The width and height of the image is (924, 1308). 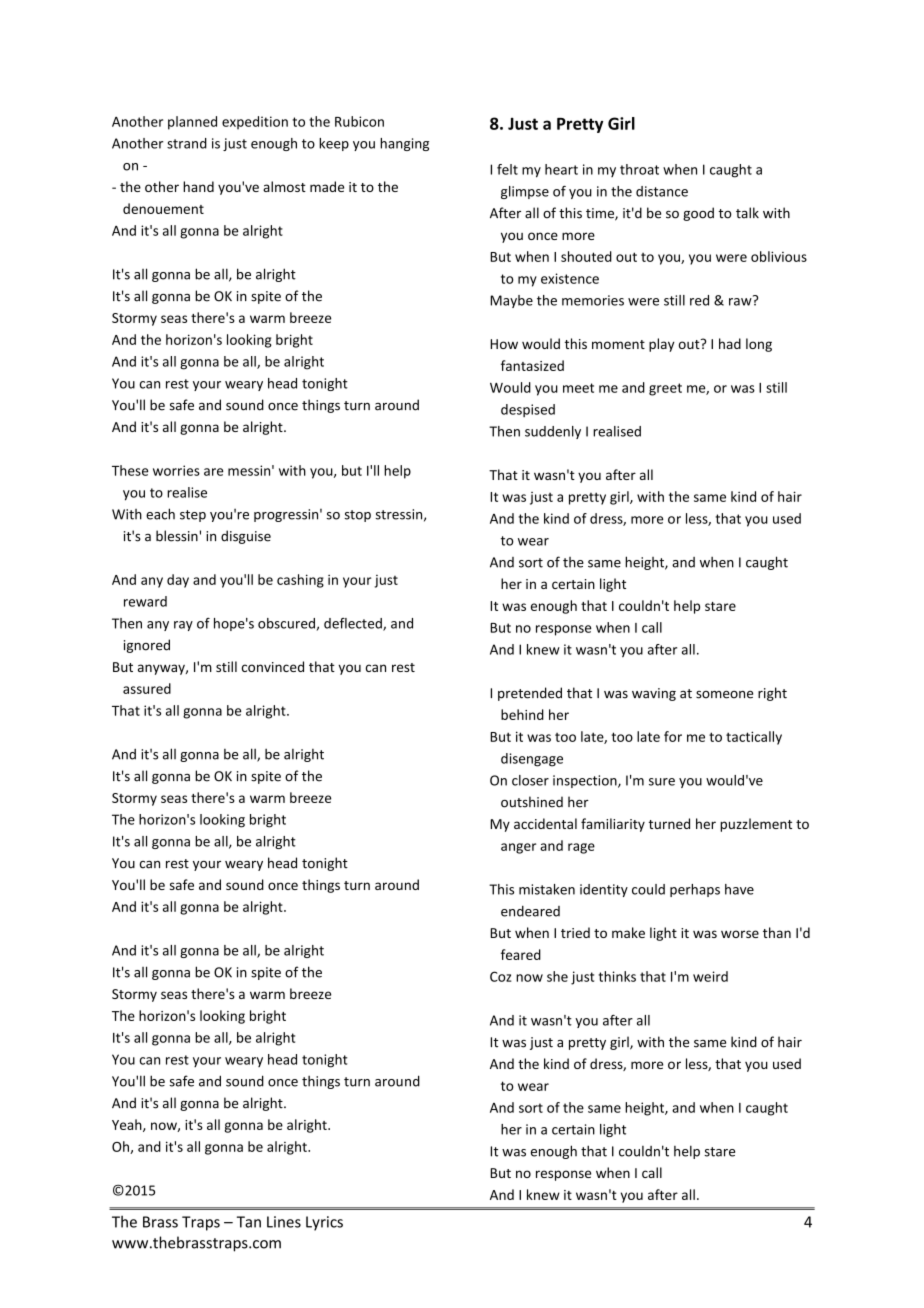 I want to click on convinced, so click(x=273, y=666).
